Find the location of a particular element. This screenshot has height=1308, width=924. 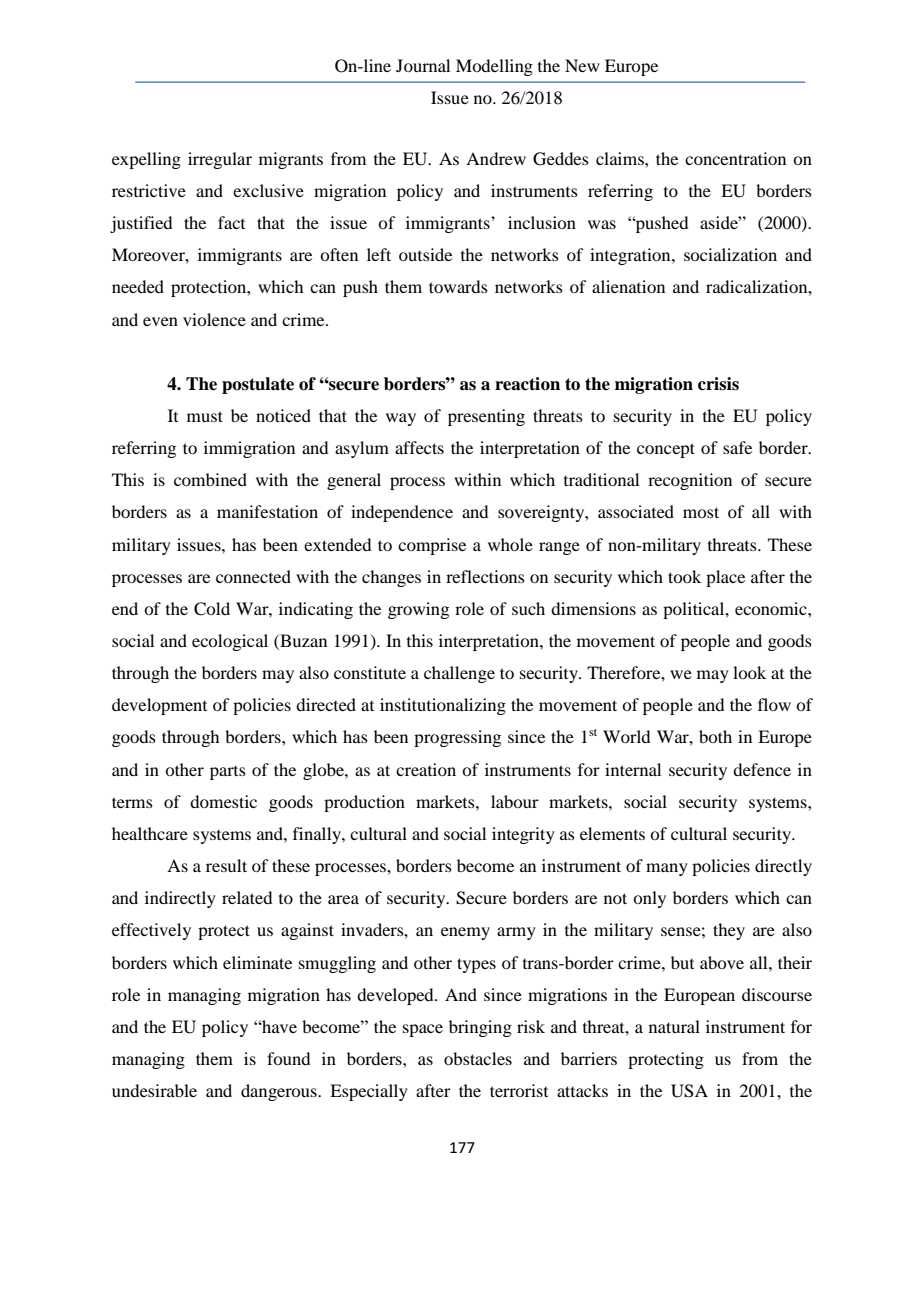

crisis is located at coordinates (718, 384).
